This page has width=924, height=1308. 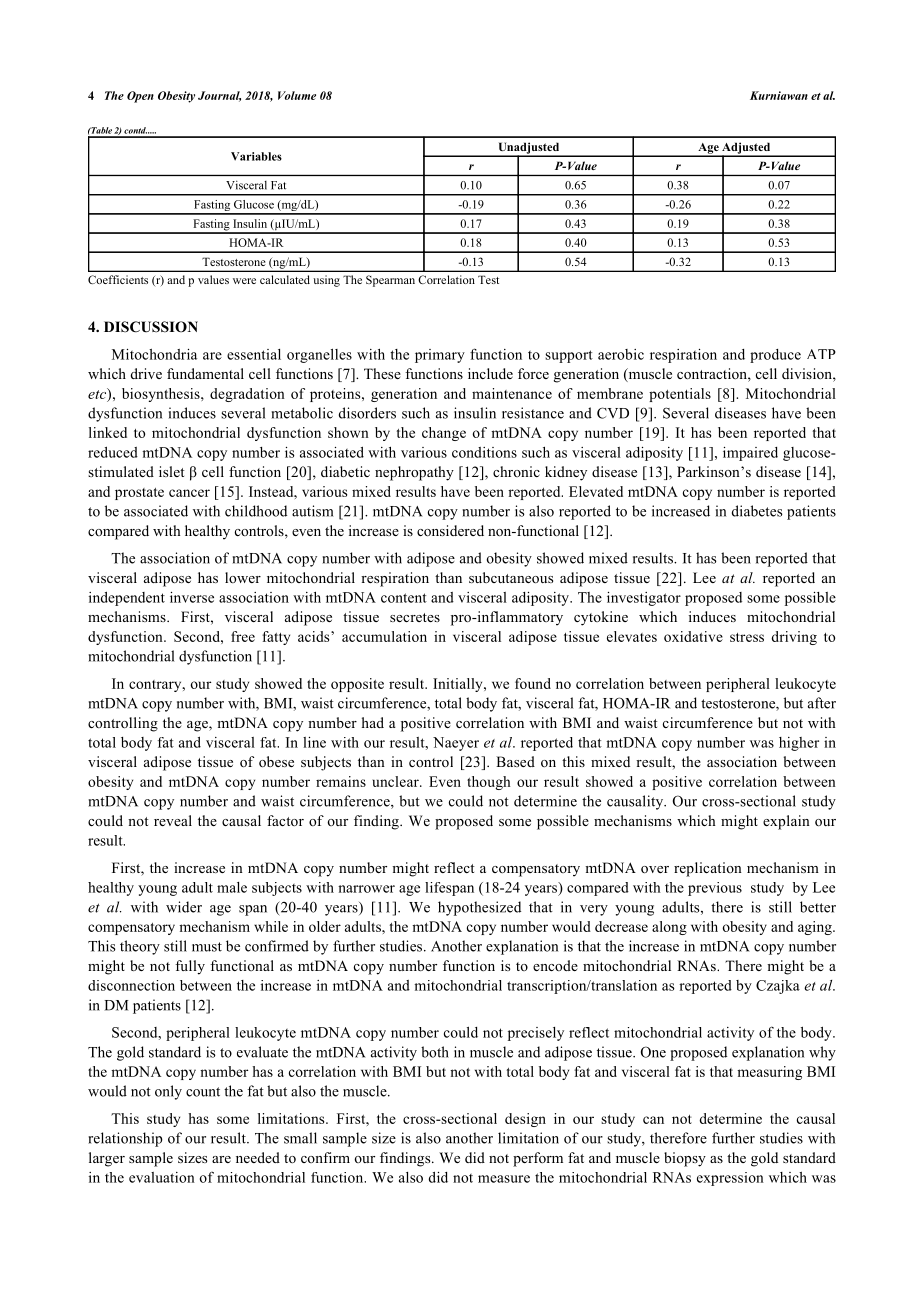 I want to click on expression, so click(x=730, y=1179).
